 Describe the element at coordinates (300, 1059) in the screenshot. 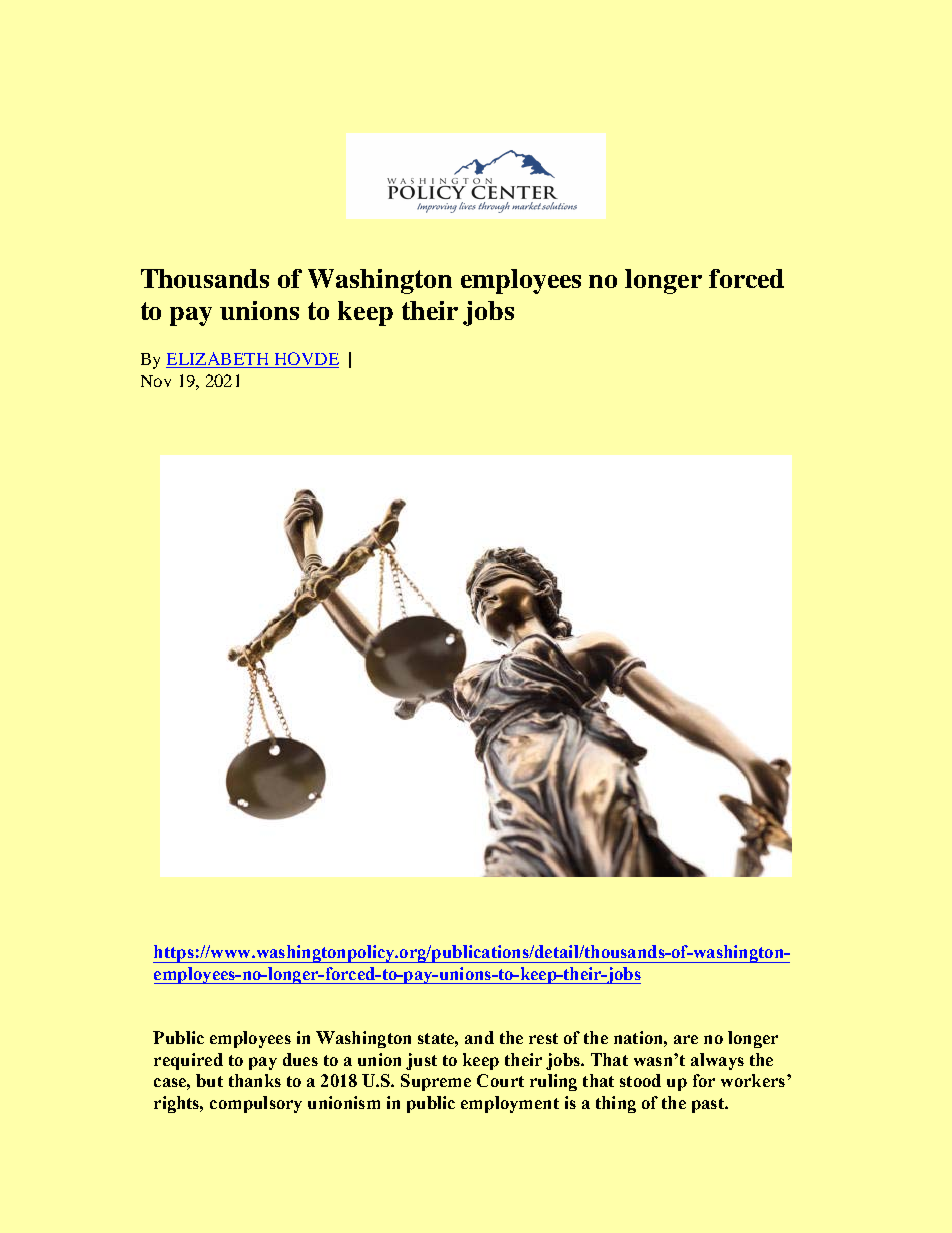

I see `dues` at that location.
